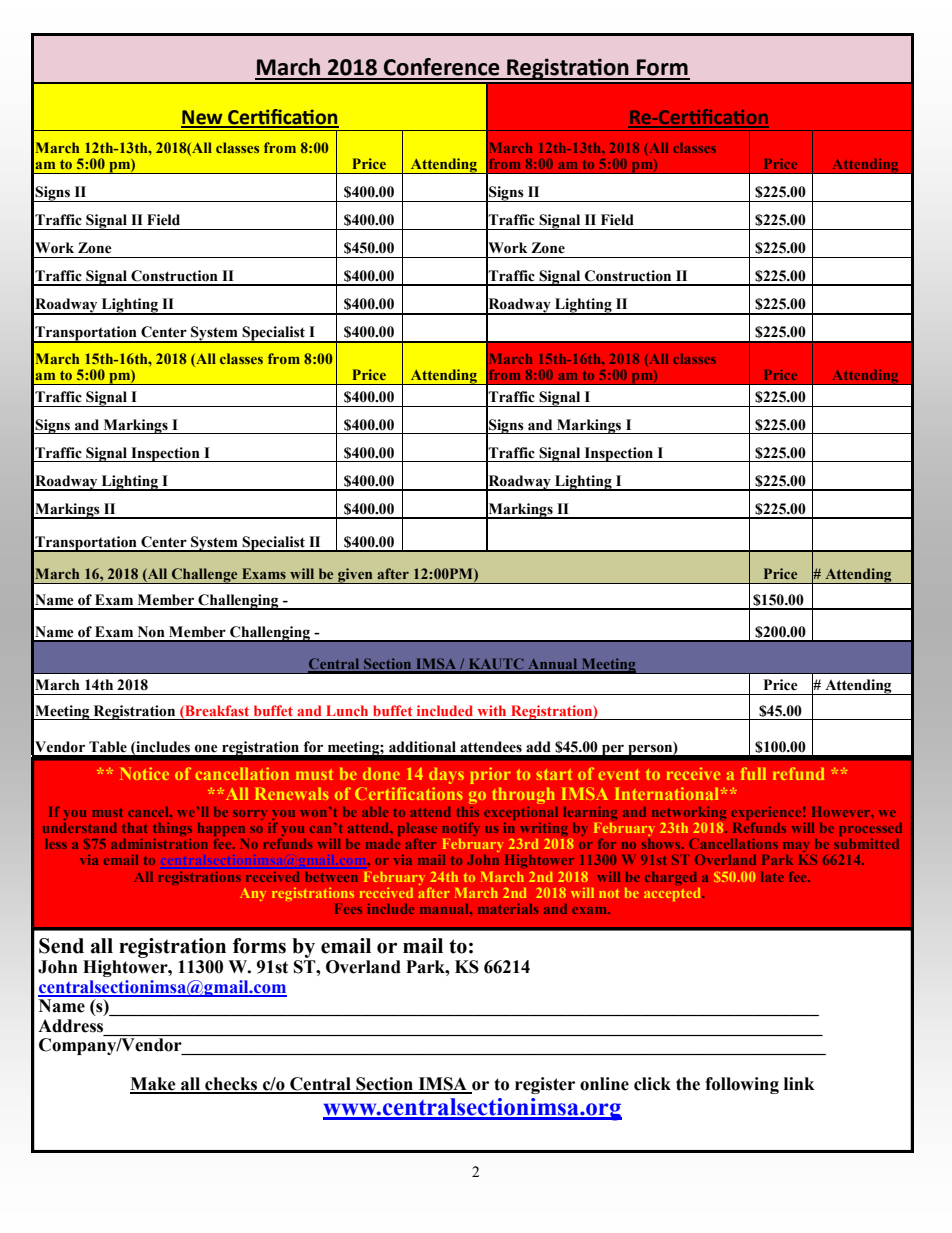 Image resolution: width=952 pixels, height=1233 pixels. What do you see at coordinates (461, 829) in the document?
I see `notify` at bounding box center [461, 829].
